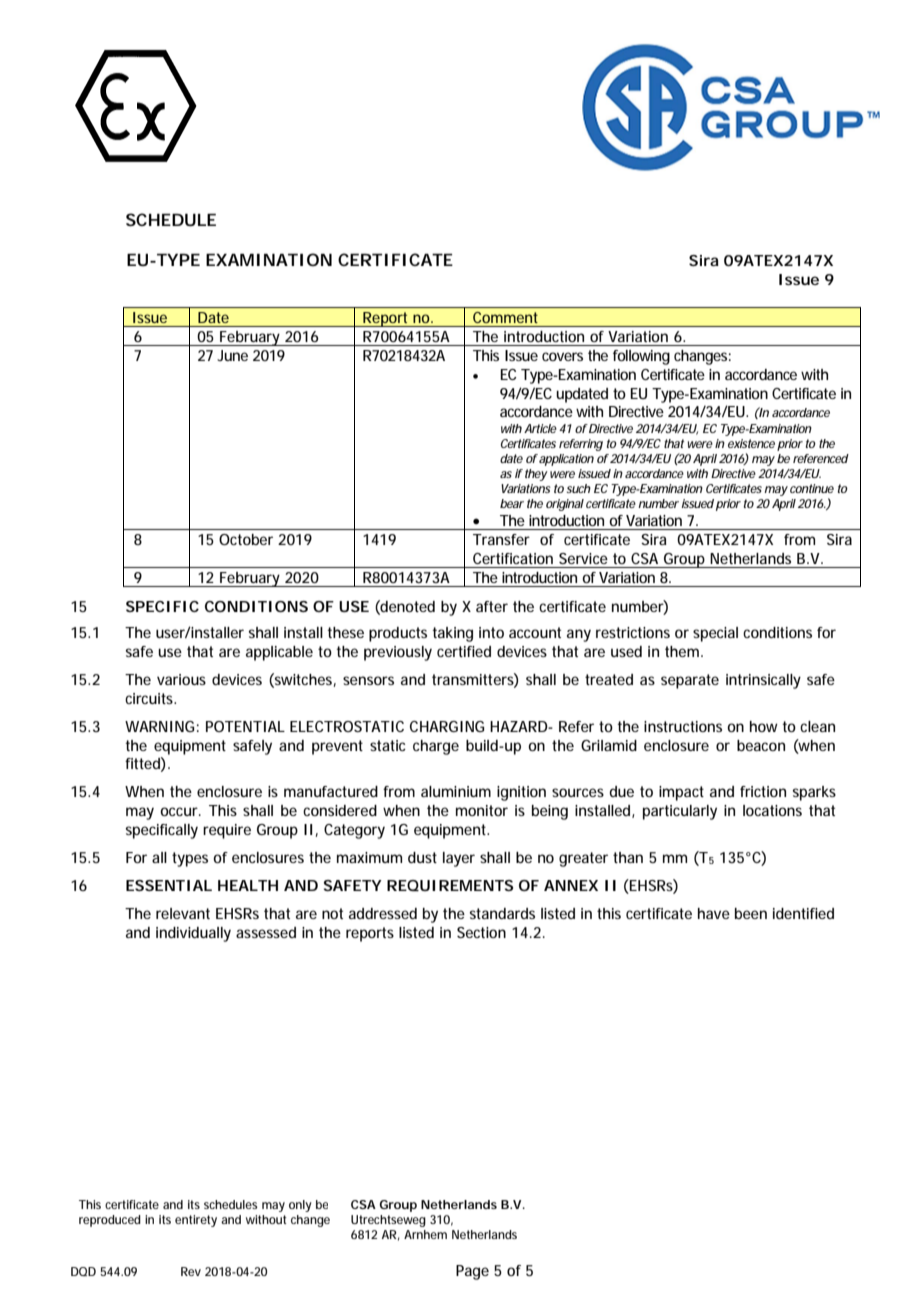 The width and height of the image is (924, 1308). Describe the element at coordinates (193, 934) in the image. I see `individually` at that location.
